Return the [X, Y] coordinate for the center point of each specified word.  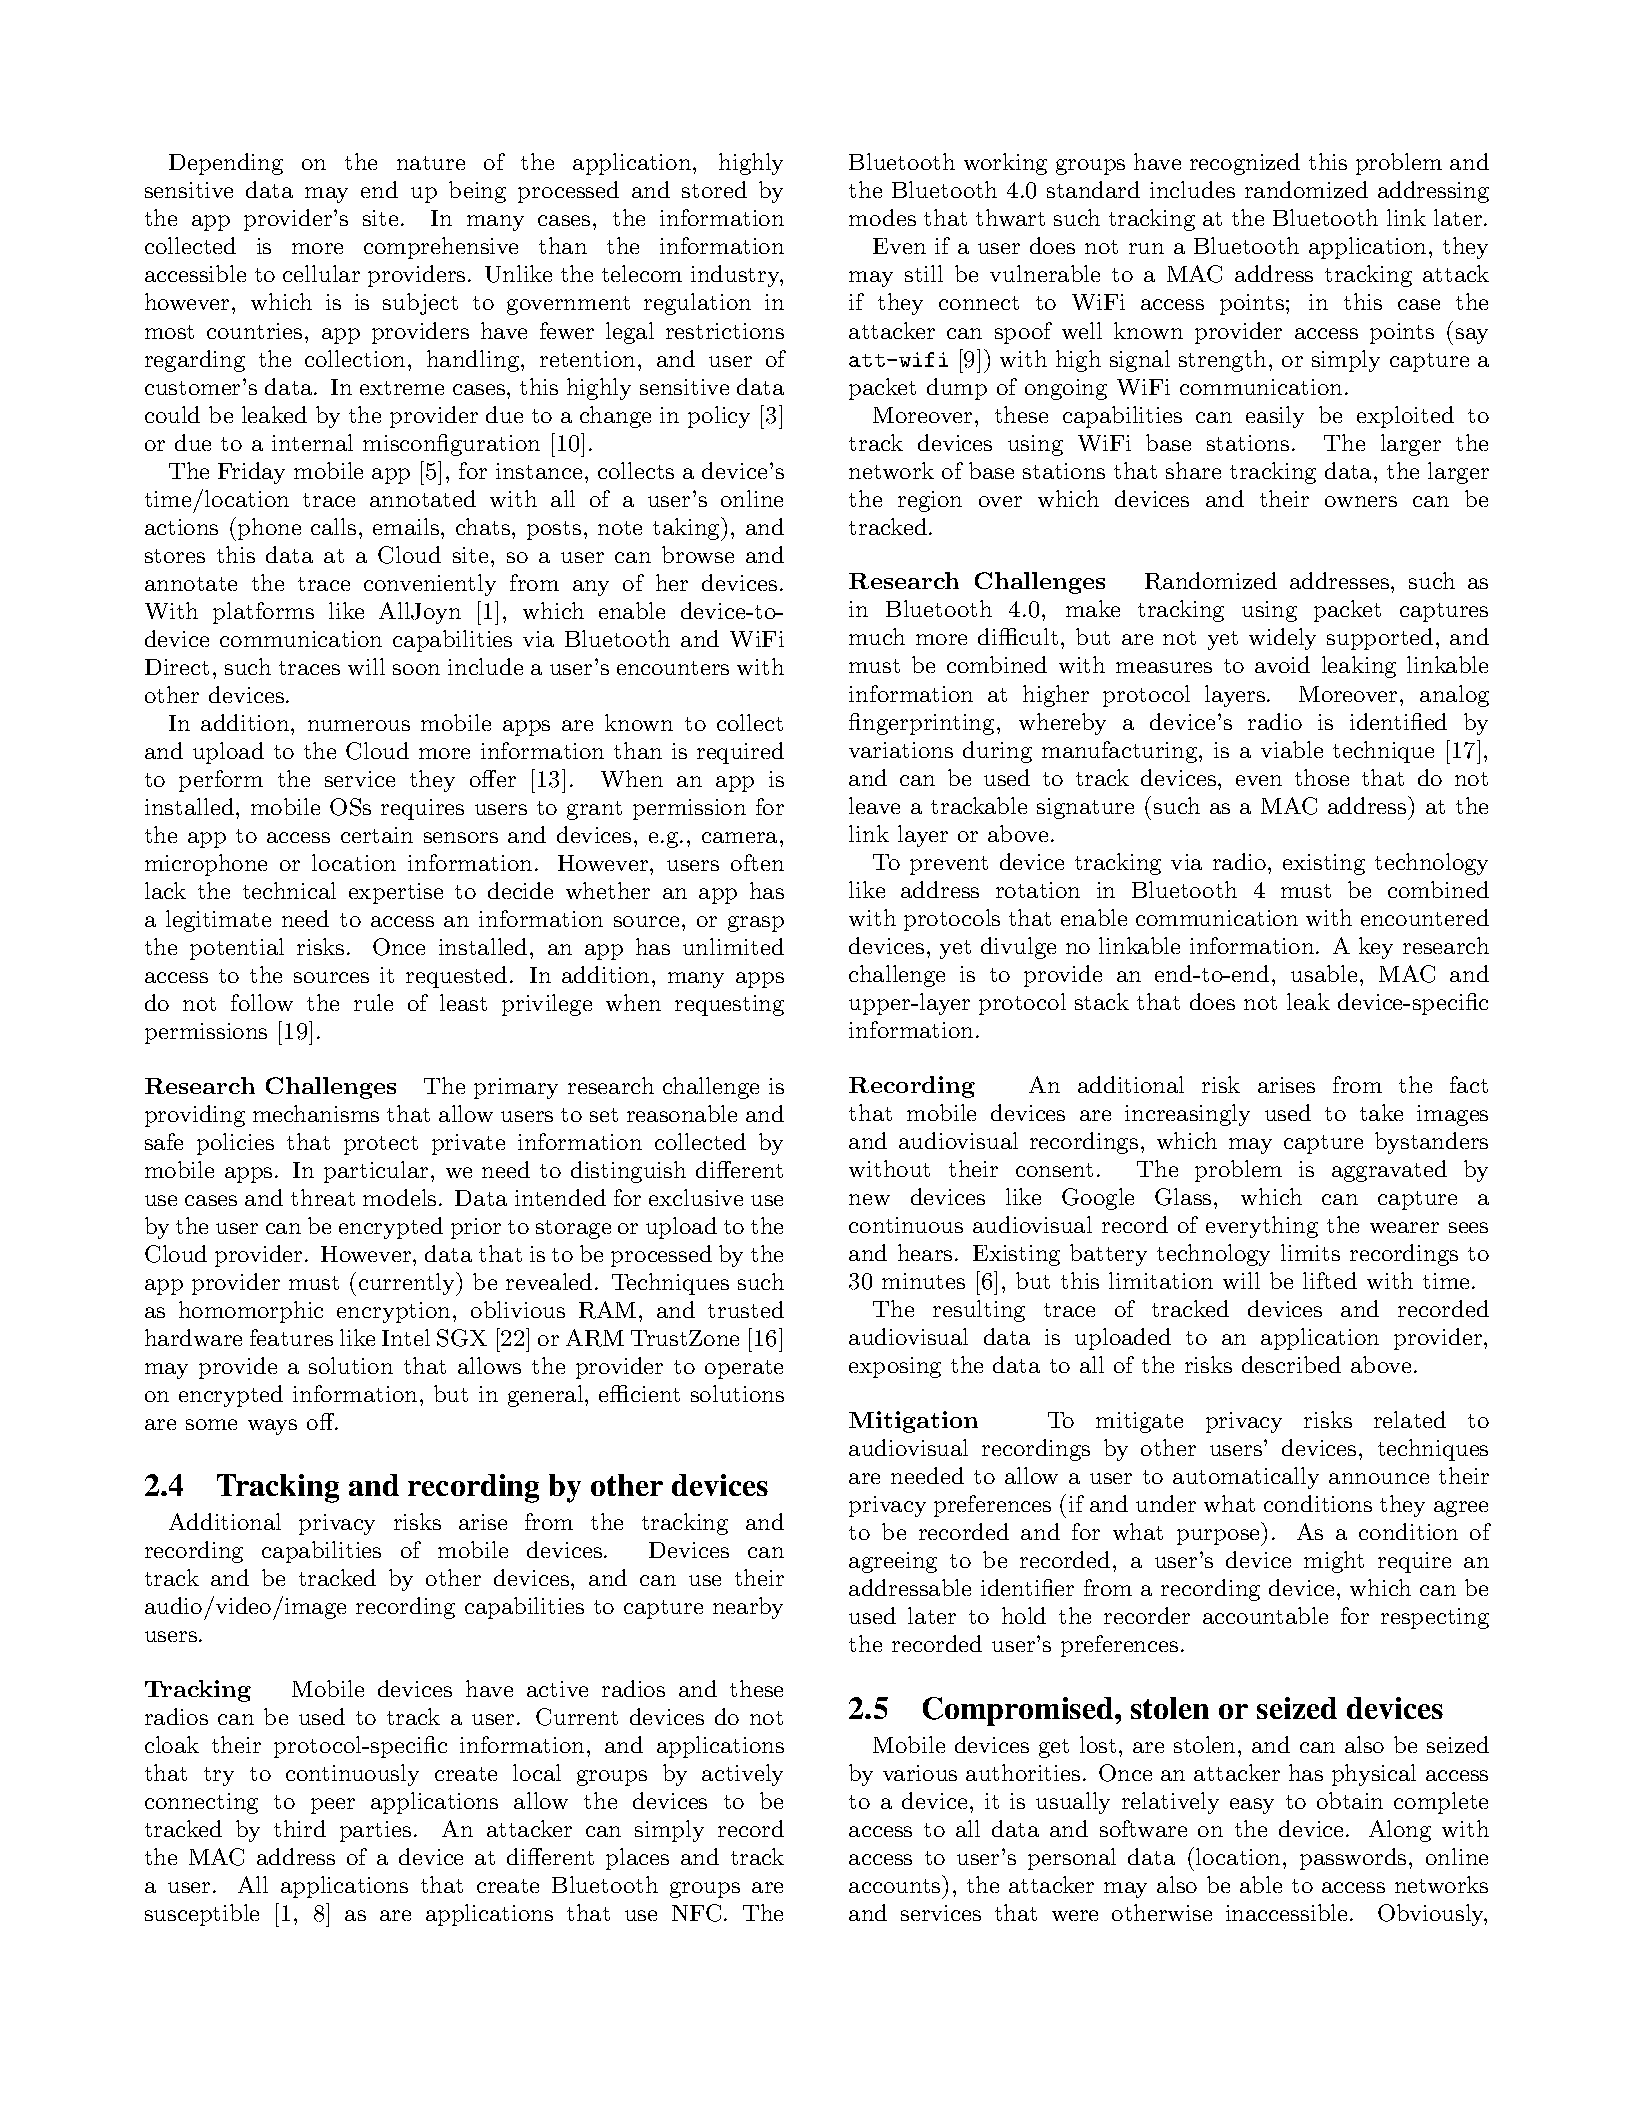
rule [373, 1002]
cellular [321, 273]
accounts [894, 1886]
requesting [729, 1005]
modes [882, 217]
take [1381, 1112]
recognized [1245, 164]
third [300, 1828]
